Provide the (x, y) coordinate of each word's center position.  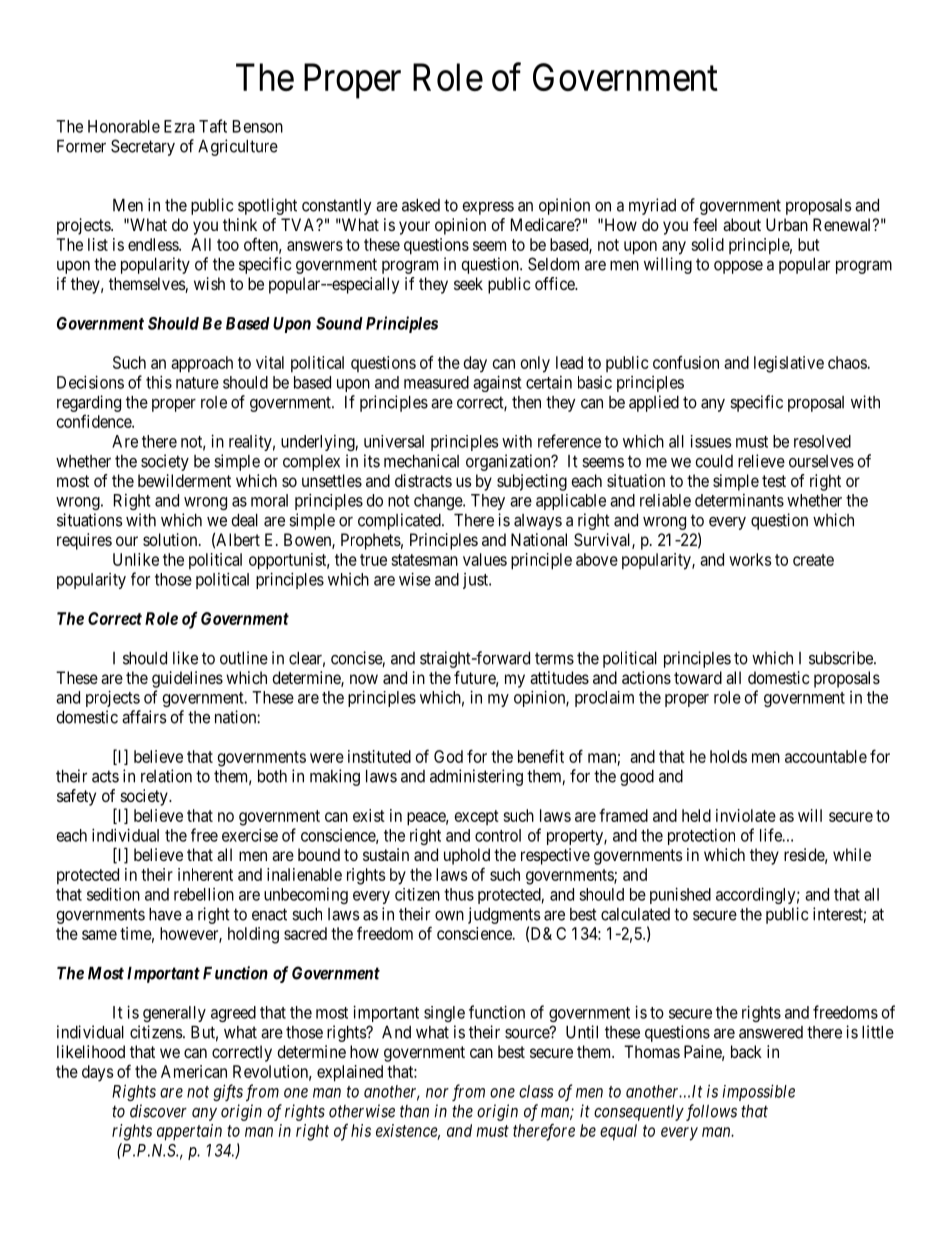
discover (158, 1111)
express (488, 208)
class (536, 1091)
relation (166, 776)
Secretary (143, 147)
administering (476, 777)
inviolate (746, 815)
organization (509, 462)
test (774, 481)
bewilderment (184, 480)
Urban (787, 224)
